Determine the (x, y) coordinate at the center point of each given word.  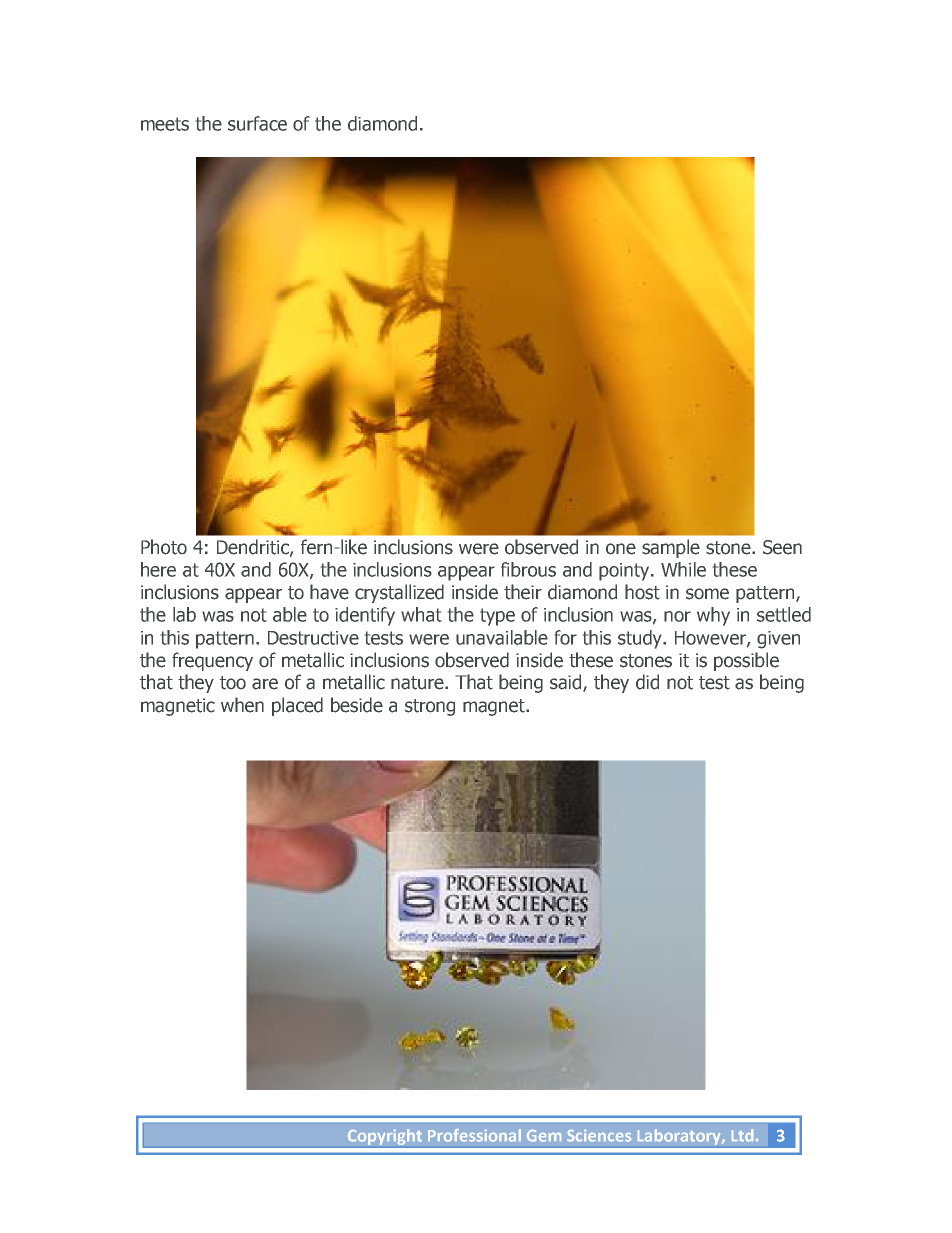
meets (165, 124)
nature (418, 683)
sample (671, 548)
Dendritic (254, 548)
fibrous (528, 569)
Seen (782, 547)
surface (257, 123)
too (233, 683)
